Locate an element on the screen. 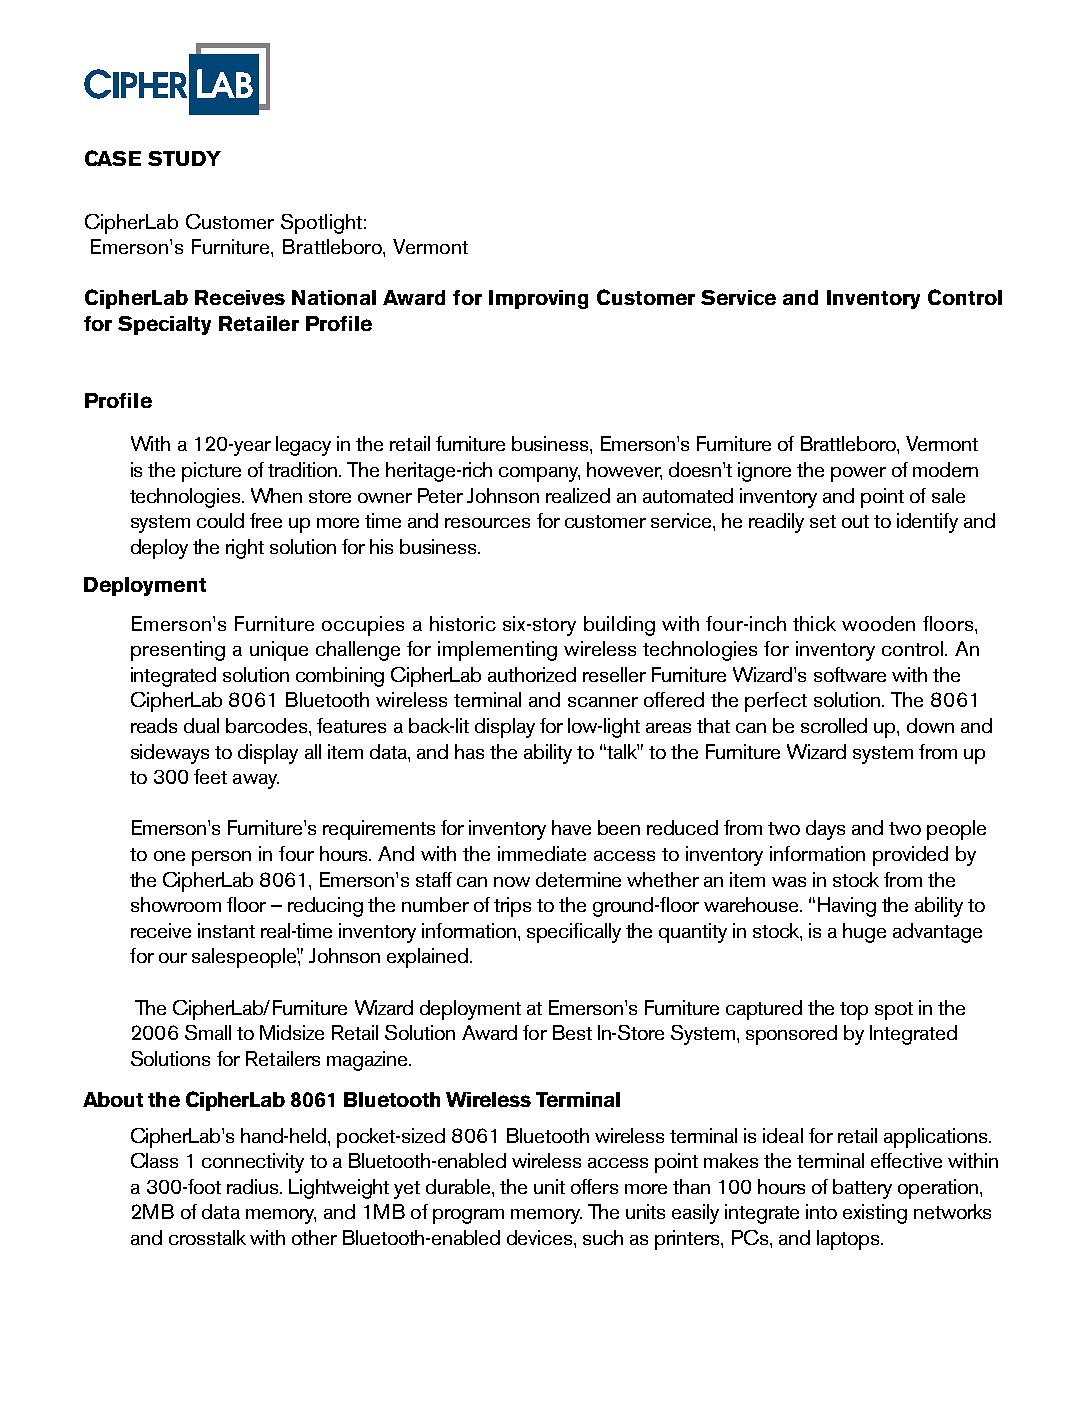 This screenshot has height=1408, width=1088. however is located at coordinates (624, 471).
